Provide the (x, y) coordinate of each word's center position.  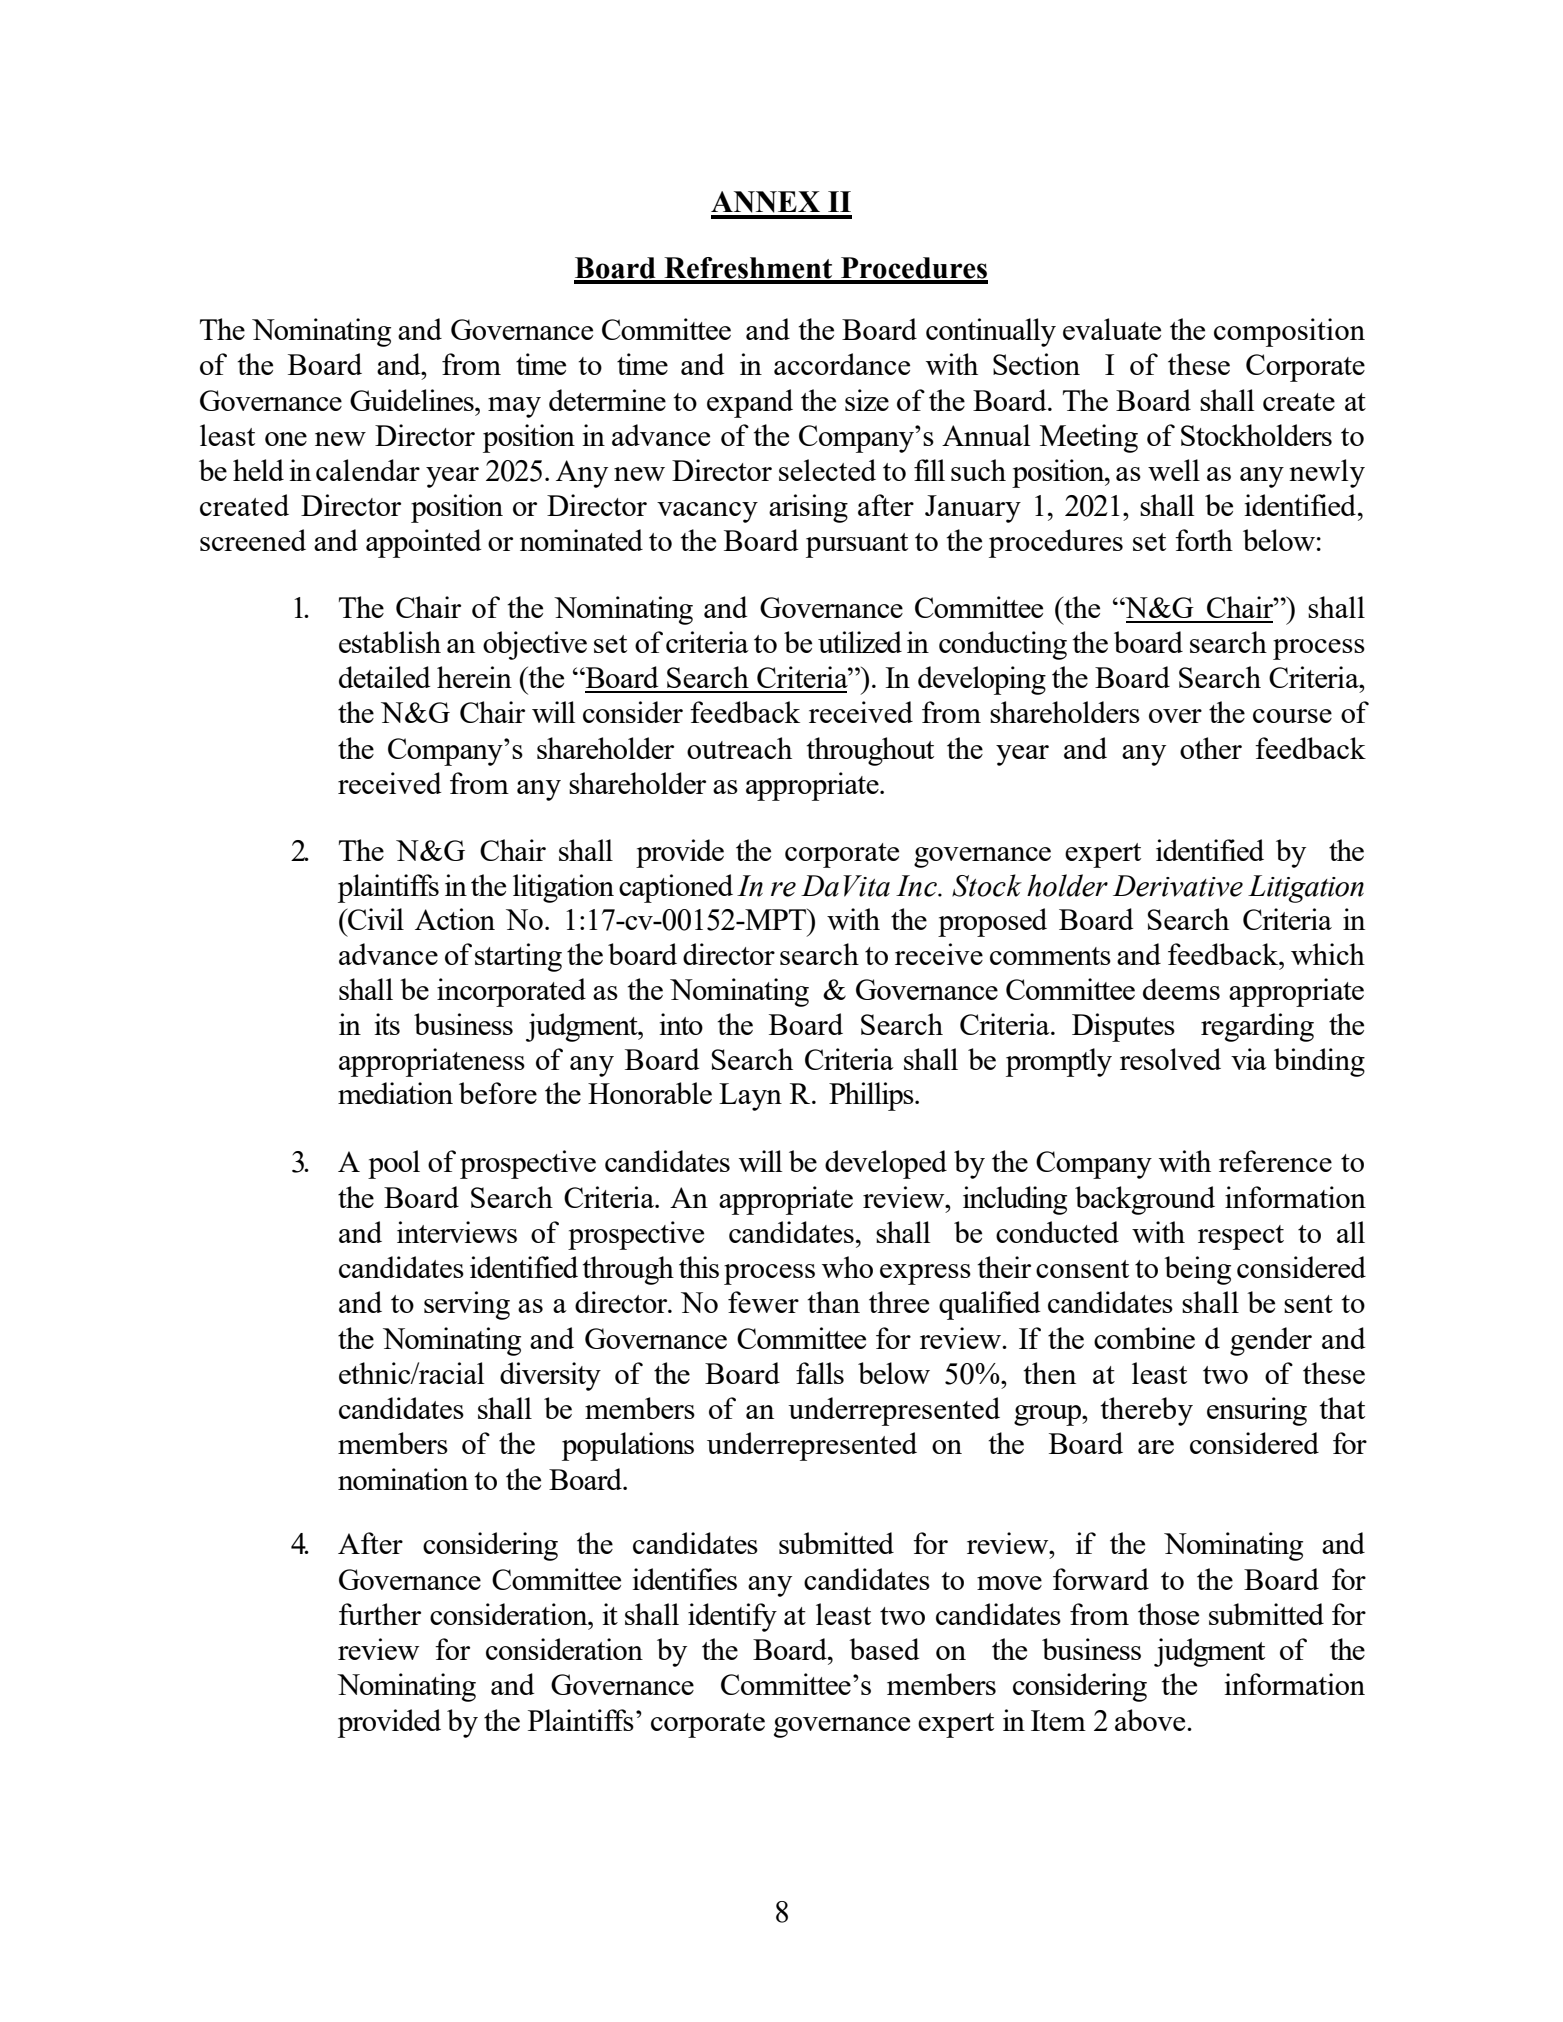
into (681, 1024)
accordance (842, 364)
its (387, 1024)
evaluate (1112, 329)
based (884, 1649)
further (380, 1614)
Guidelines (413, 400)
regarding (1257, 1027)
